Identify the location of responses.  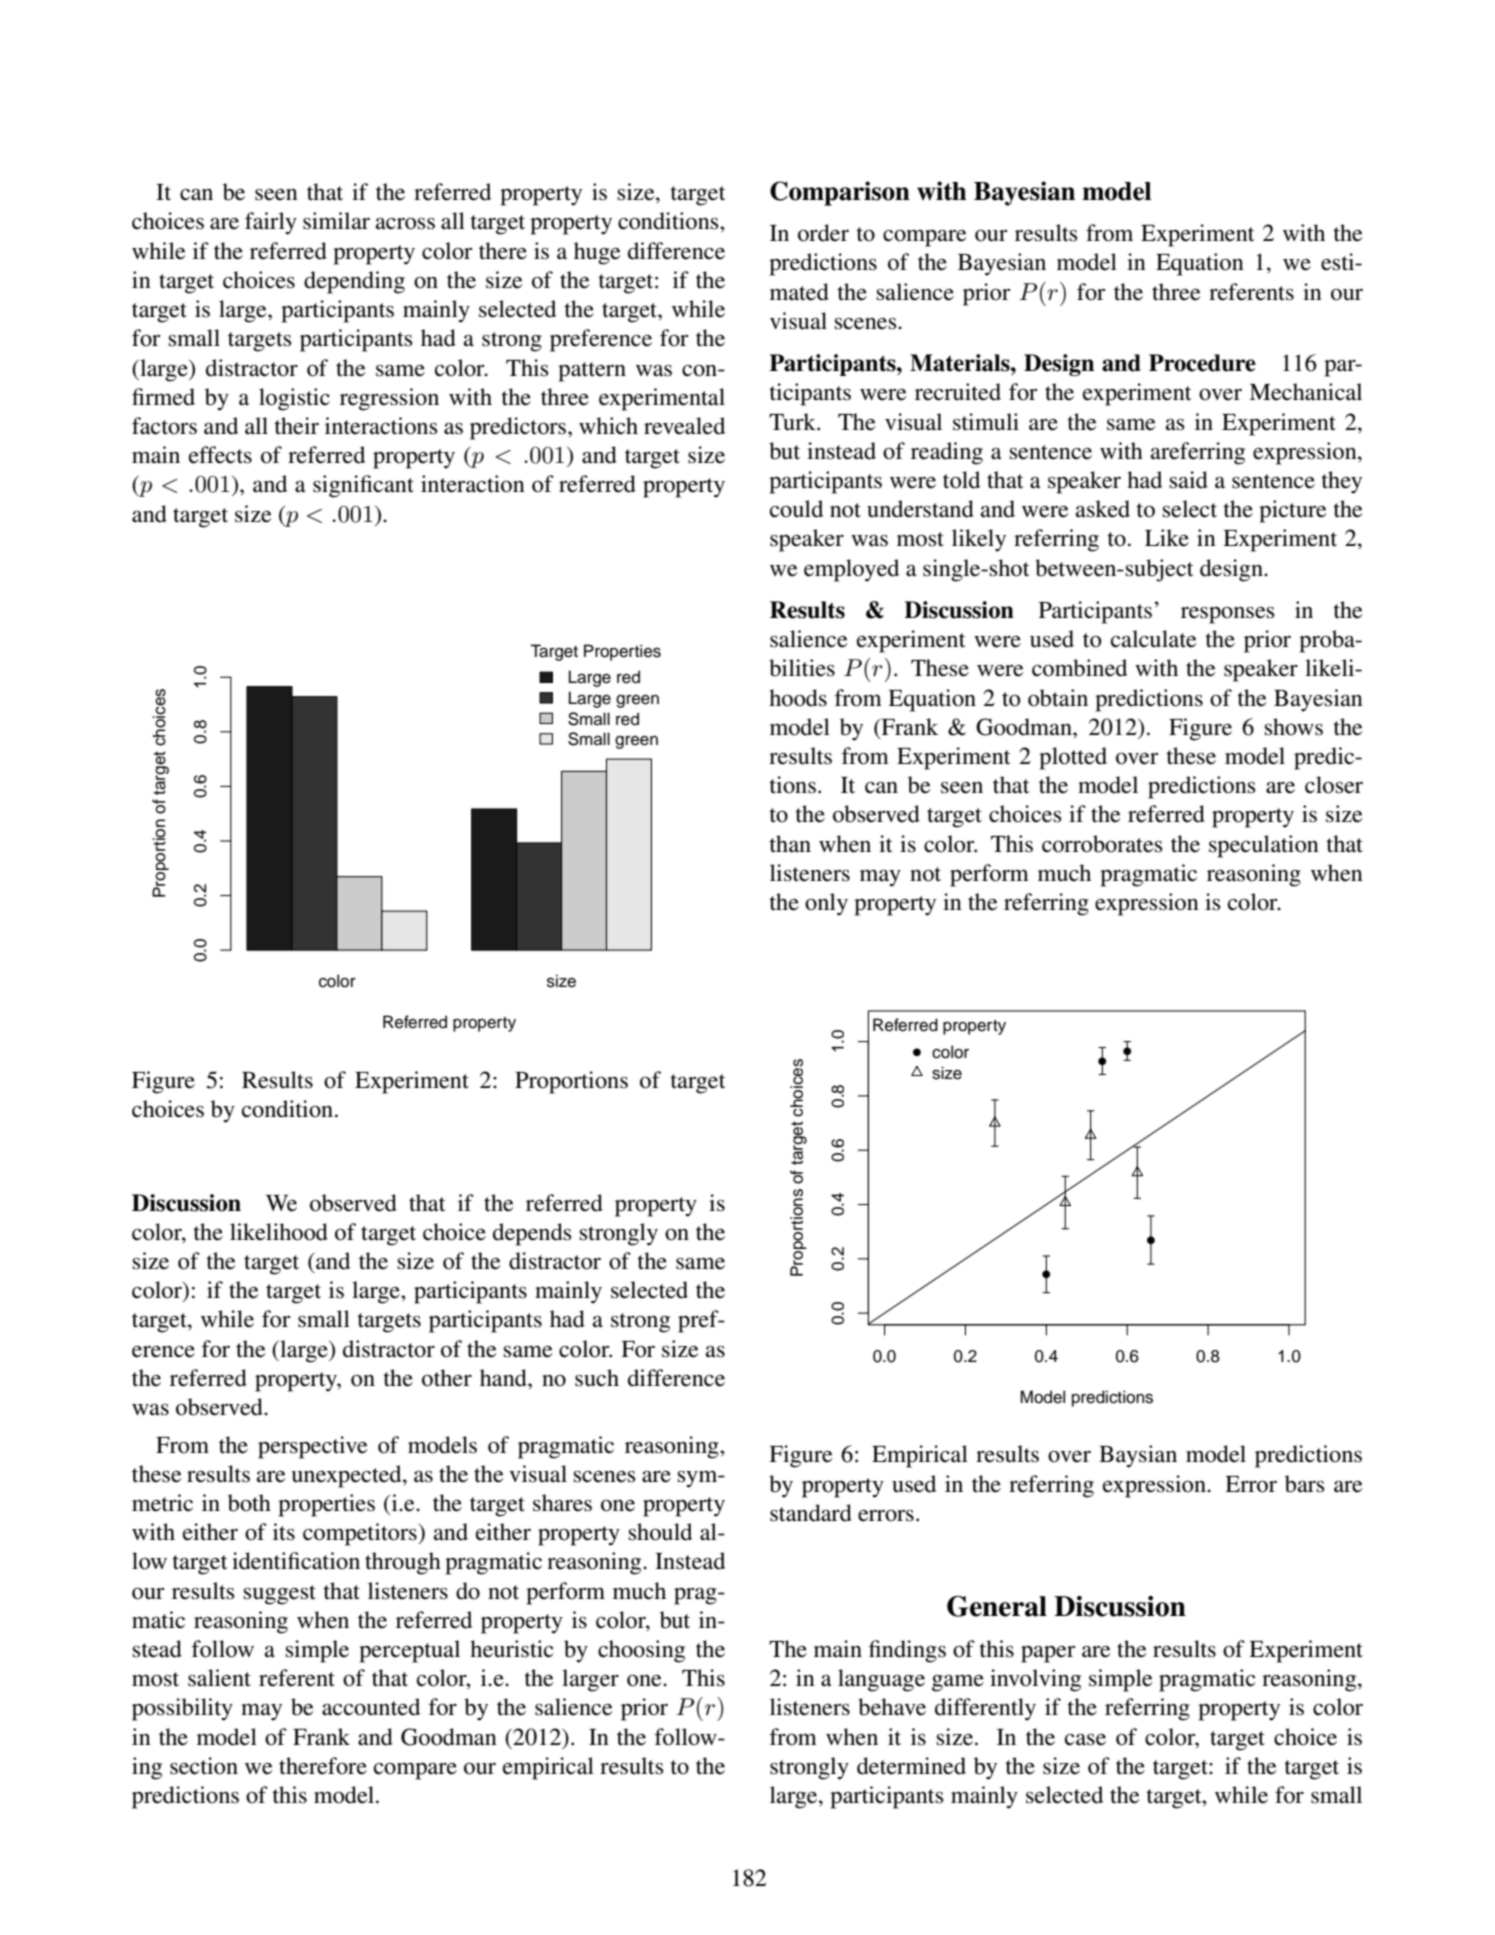
(1228, 615).
